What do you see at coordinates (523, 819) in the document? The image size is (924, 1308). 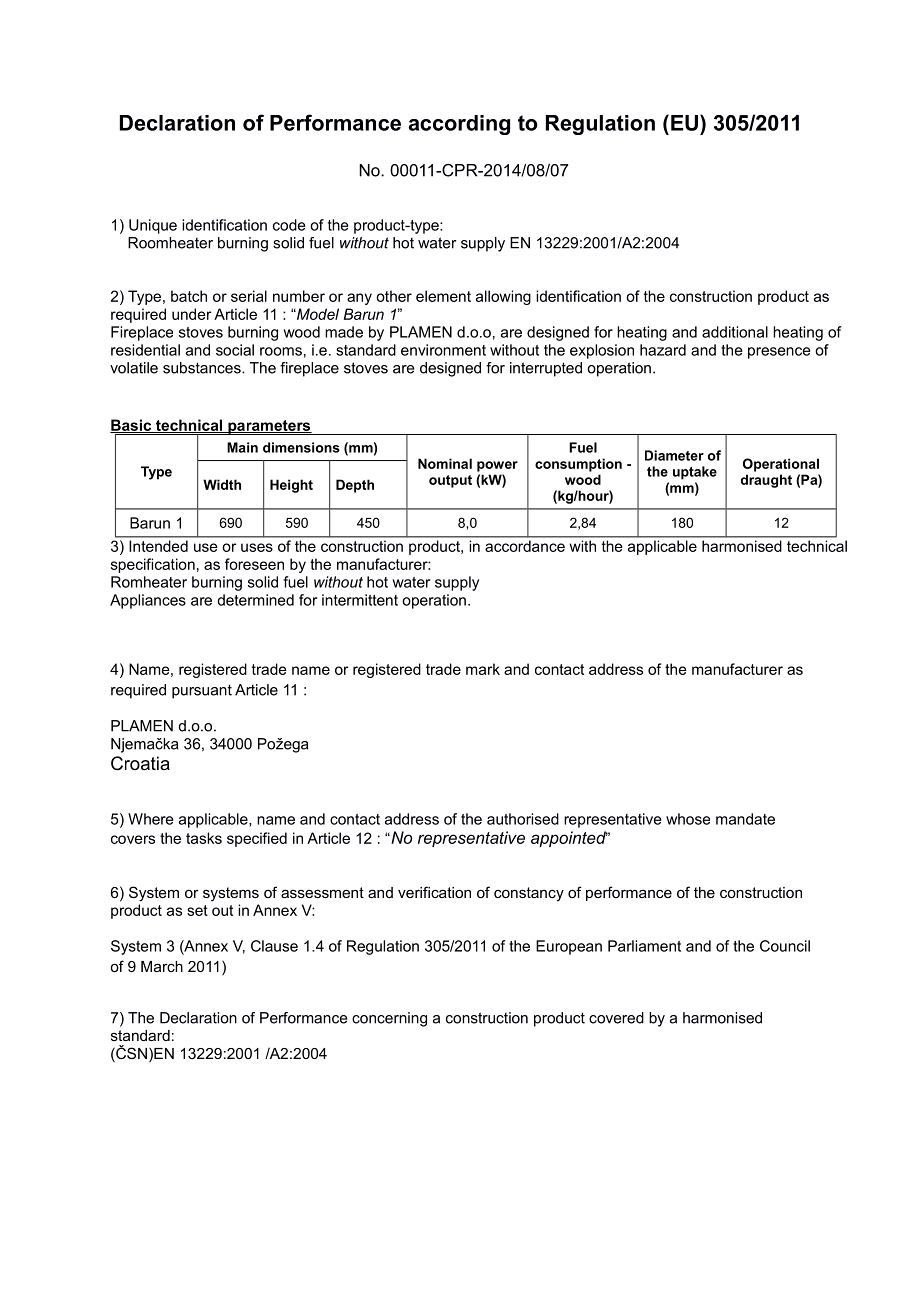 I see `authorised` at bounding box center [523, 819].
